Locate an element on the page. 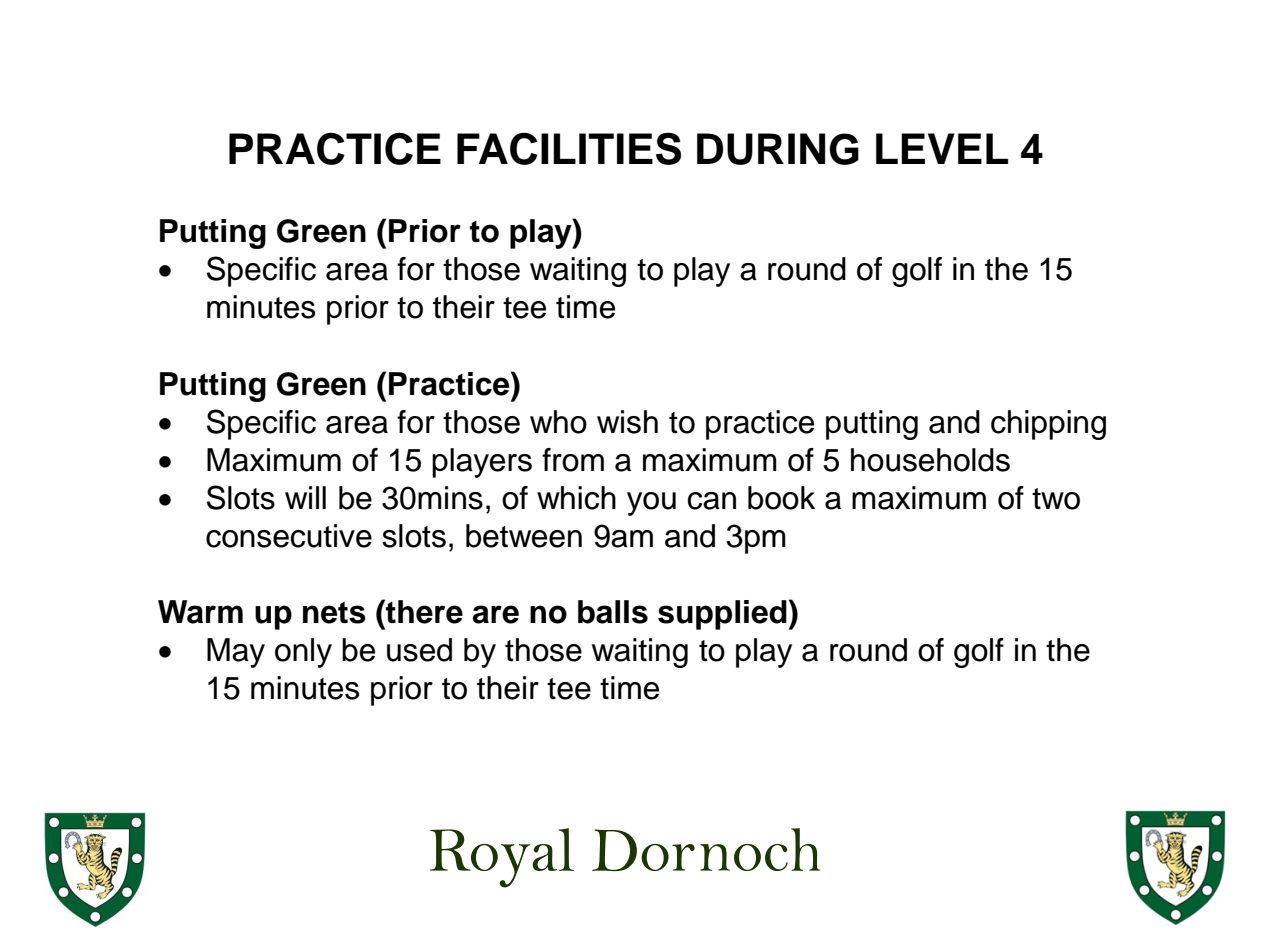 This page has width=1270, height=952. nets is located at coordinates (334, 613).
